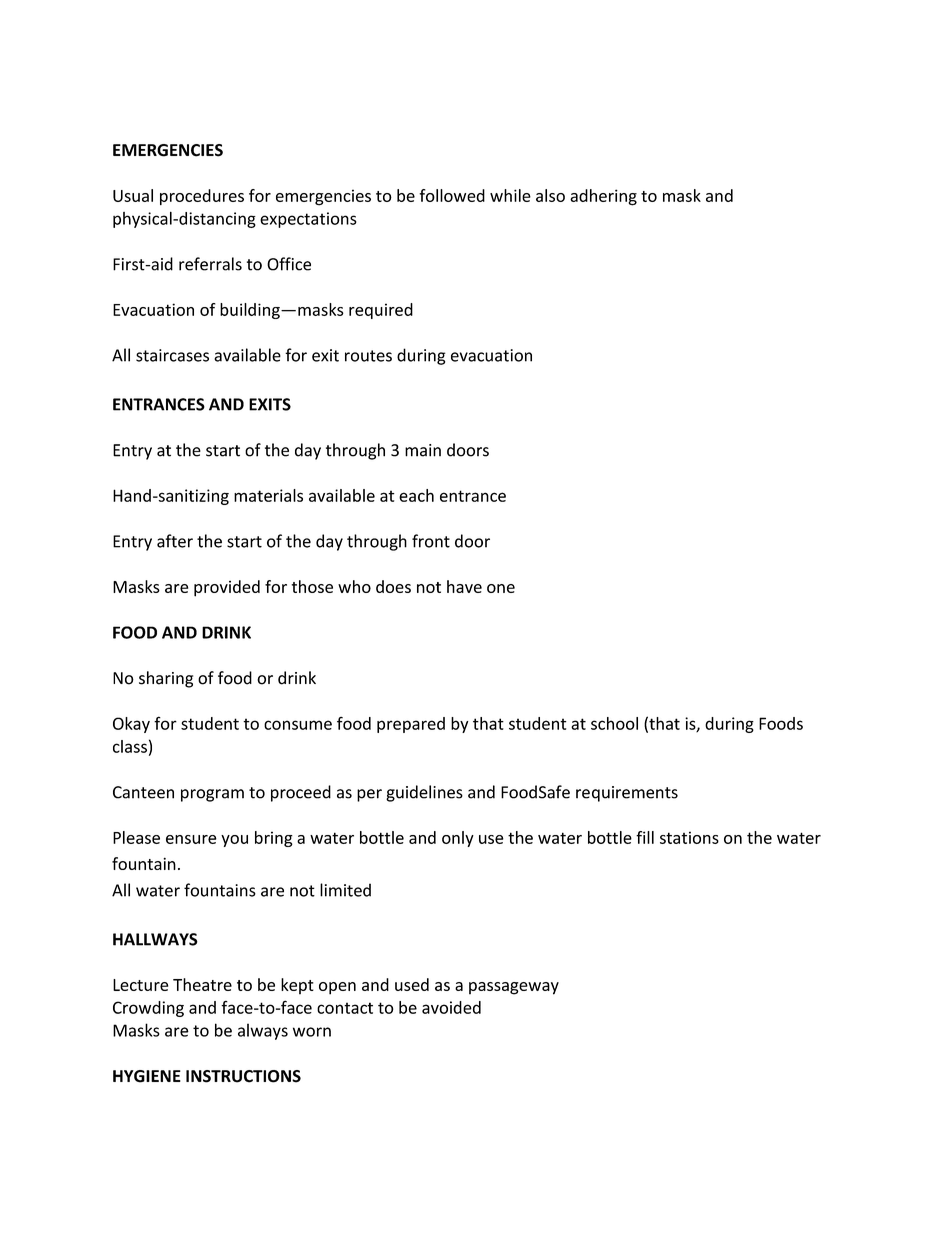 The width and height of the image is (952, 1233). What do you see at coordinates (416, 495) in the image?
I see `each` at bounding box center [416, 495].
